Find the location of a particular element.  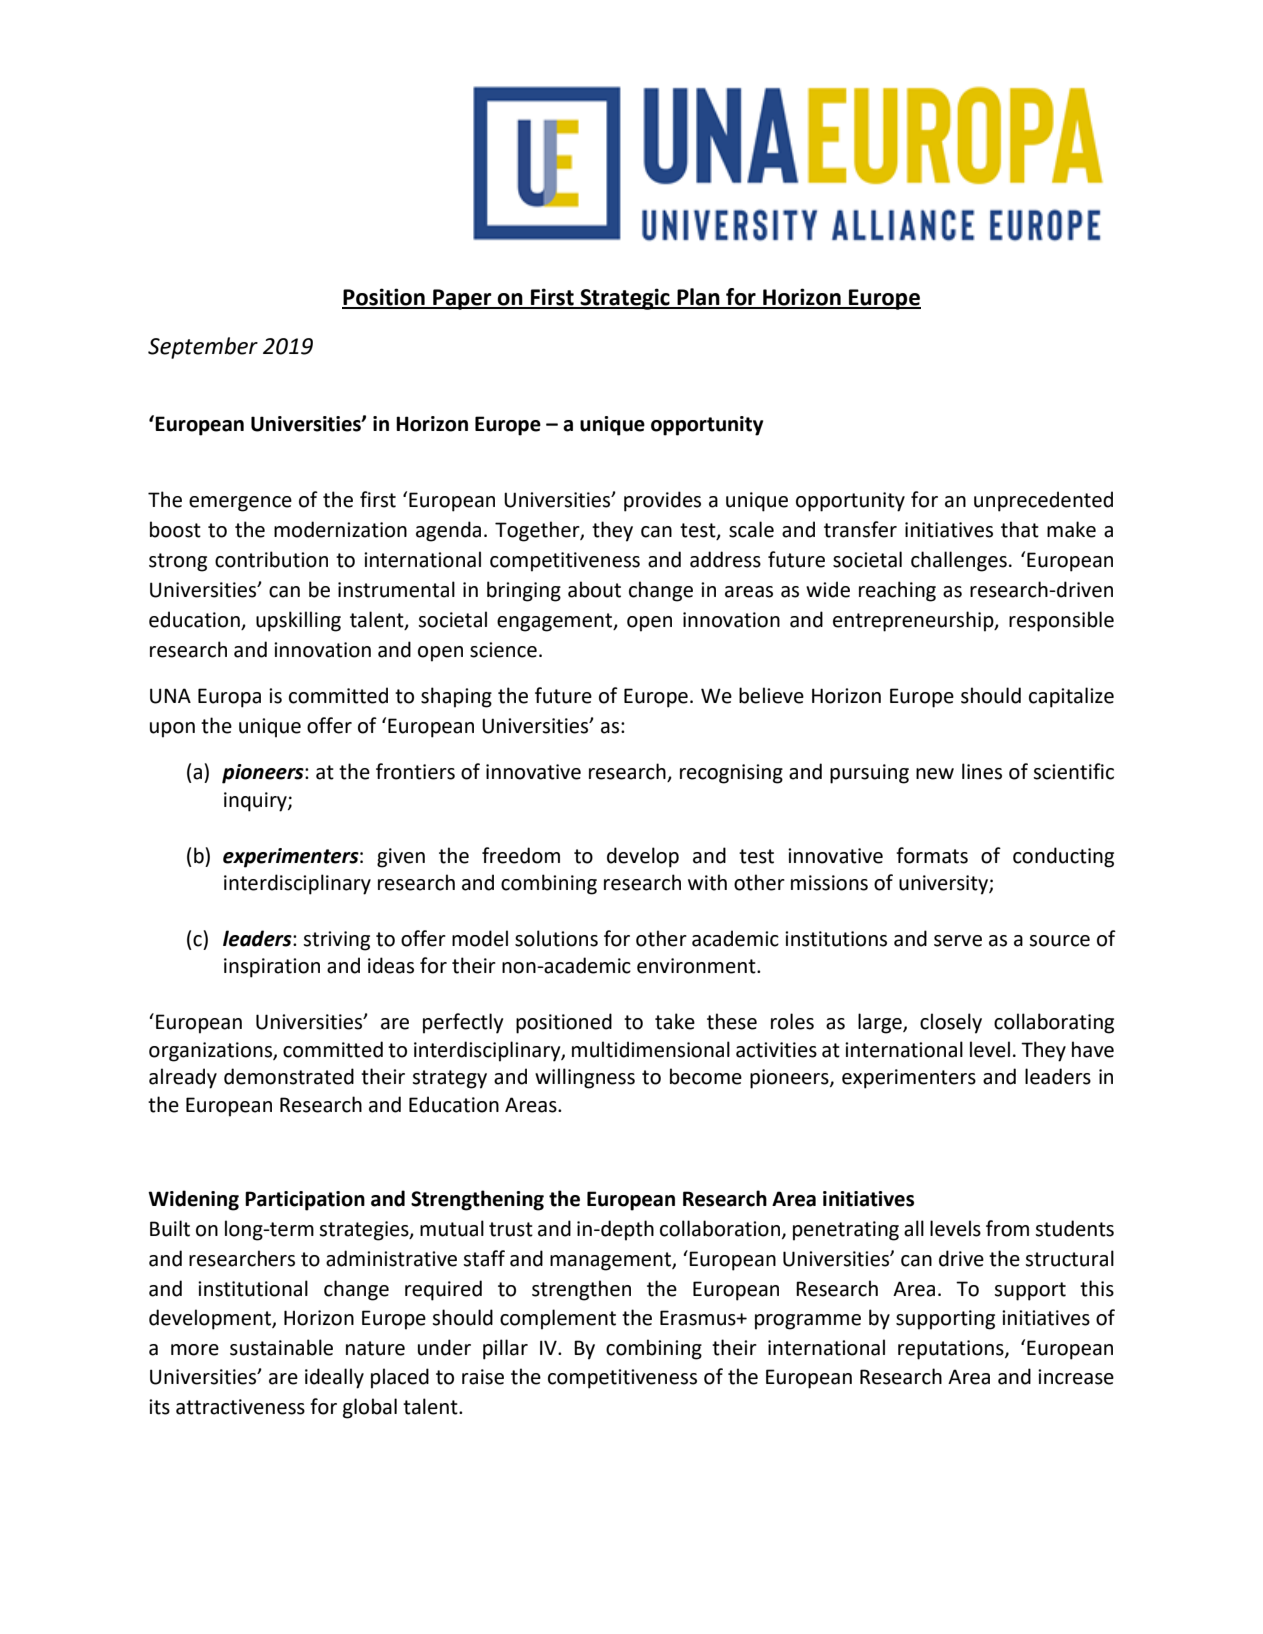

complement is located at coordinates (558, 1319).
